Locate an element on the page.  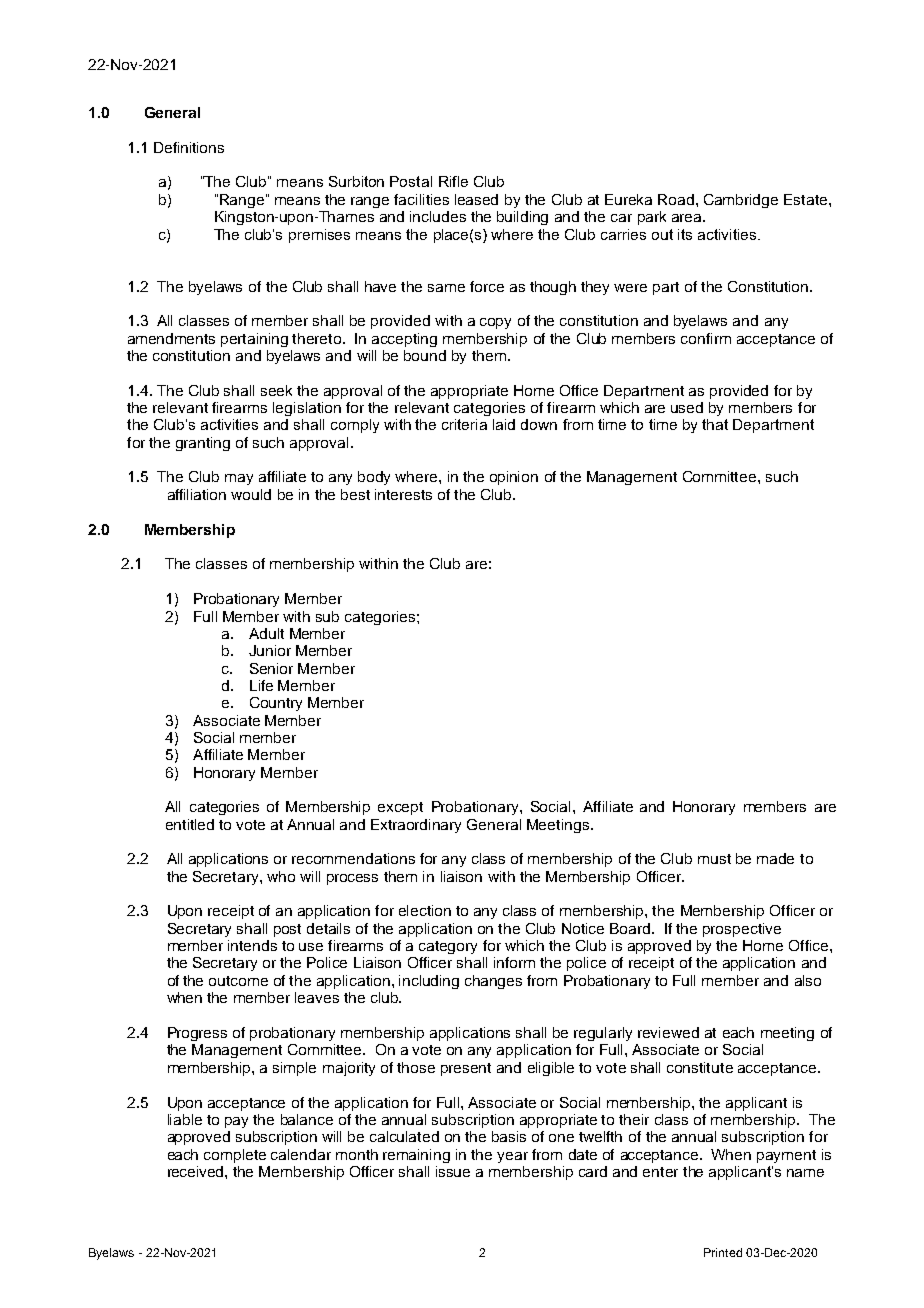
issue is located at coordinates (453, 1171).
